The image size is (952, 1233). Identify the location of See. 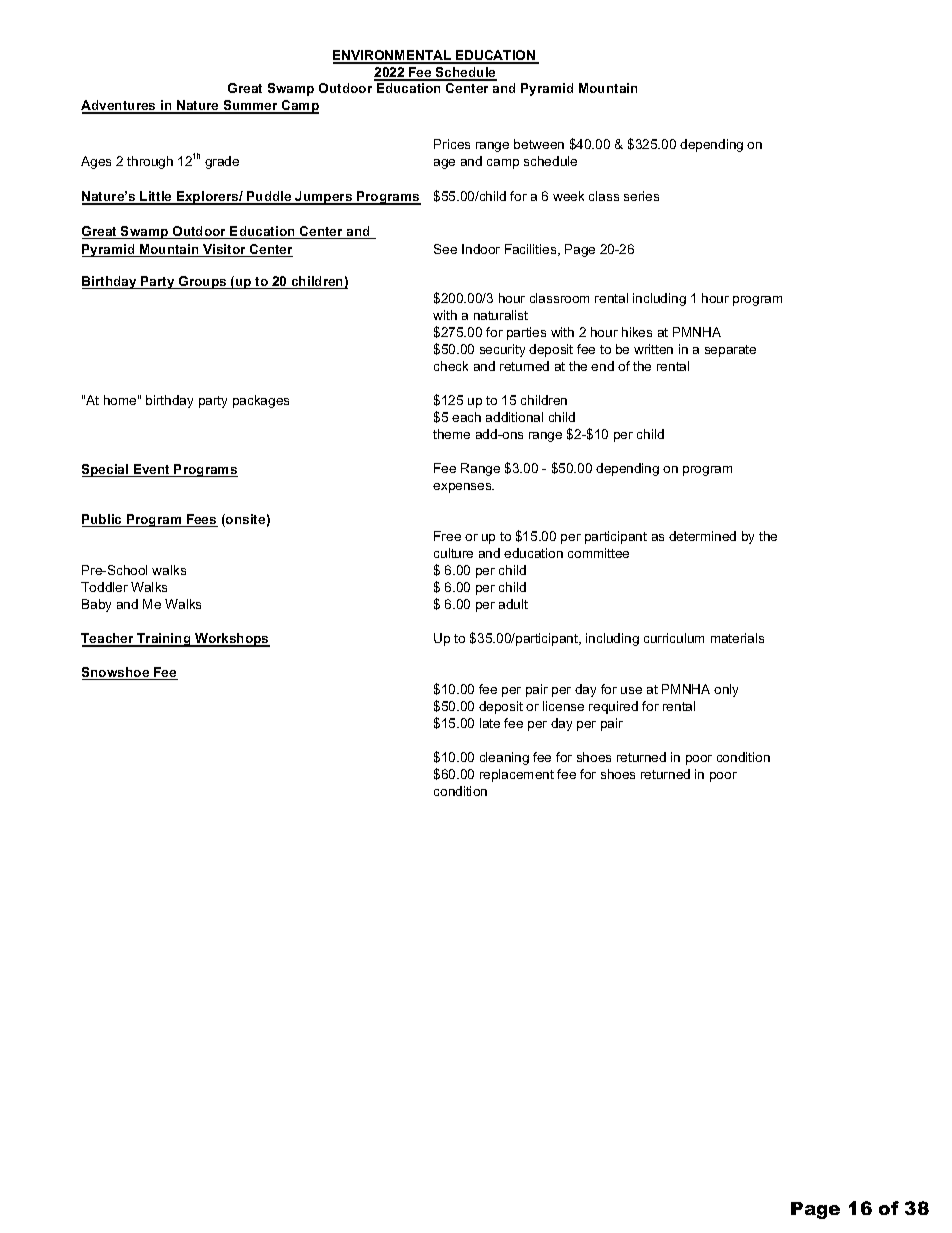
(445, 249).
